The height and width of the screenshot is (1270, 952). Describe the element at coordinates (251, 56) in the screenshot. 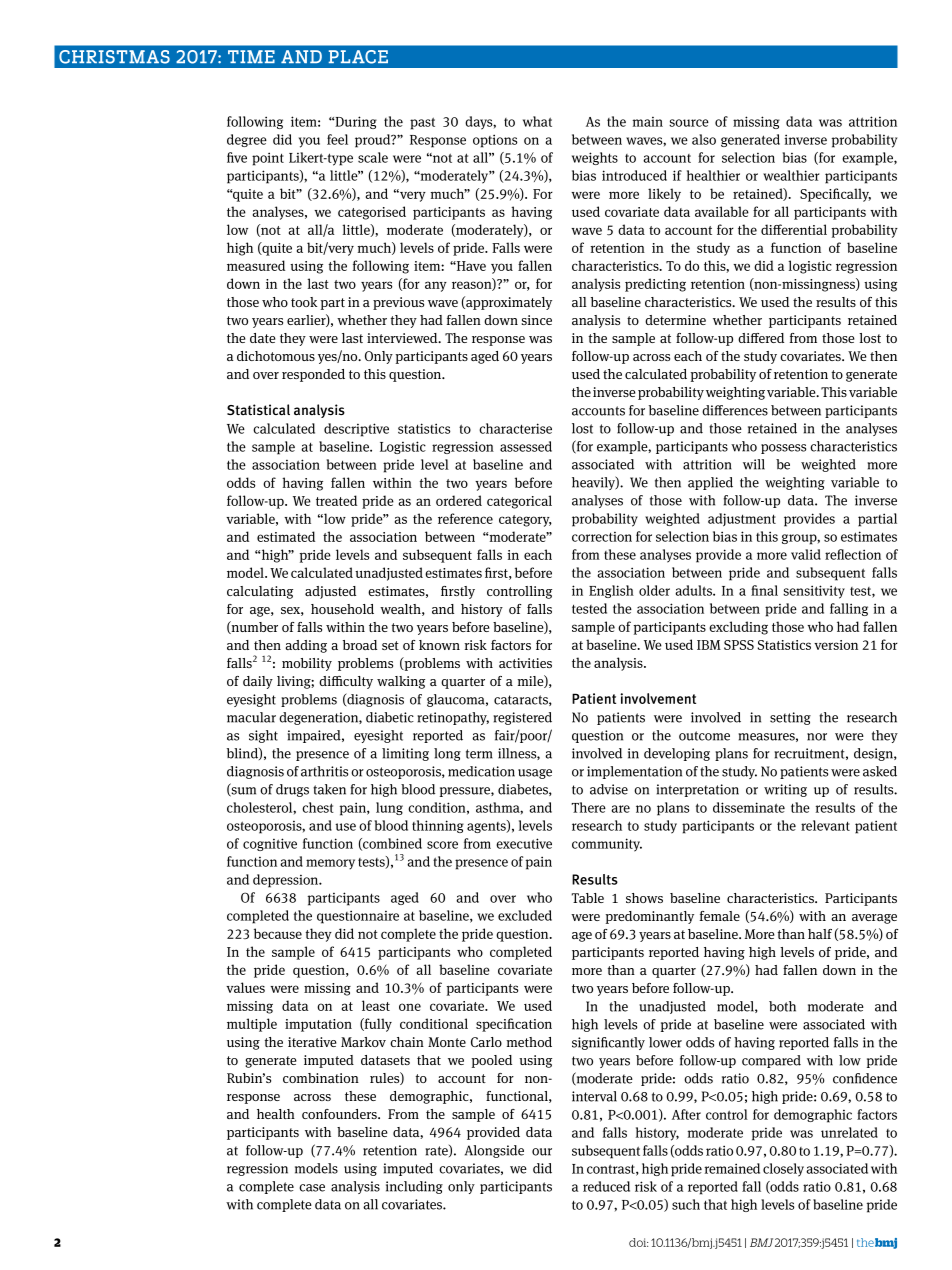

I see `Time` at that location.
